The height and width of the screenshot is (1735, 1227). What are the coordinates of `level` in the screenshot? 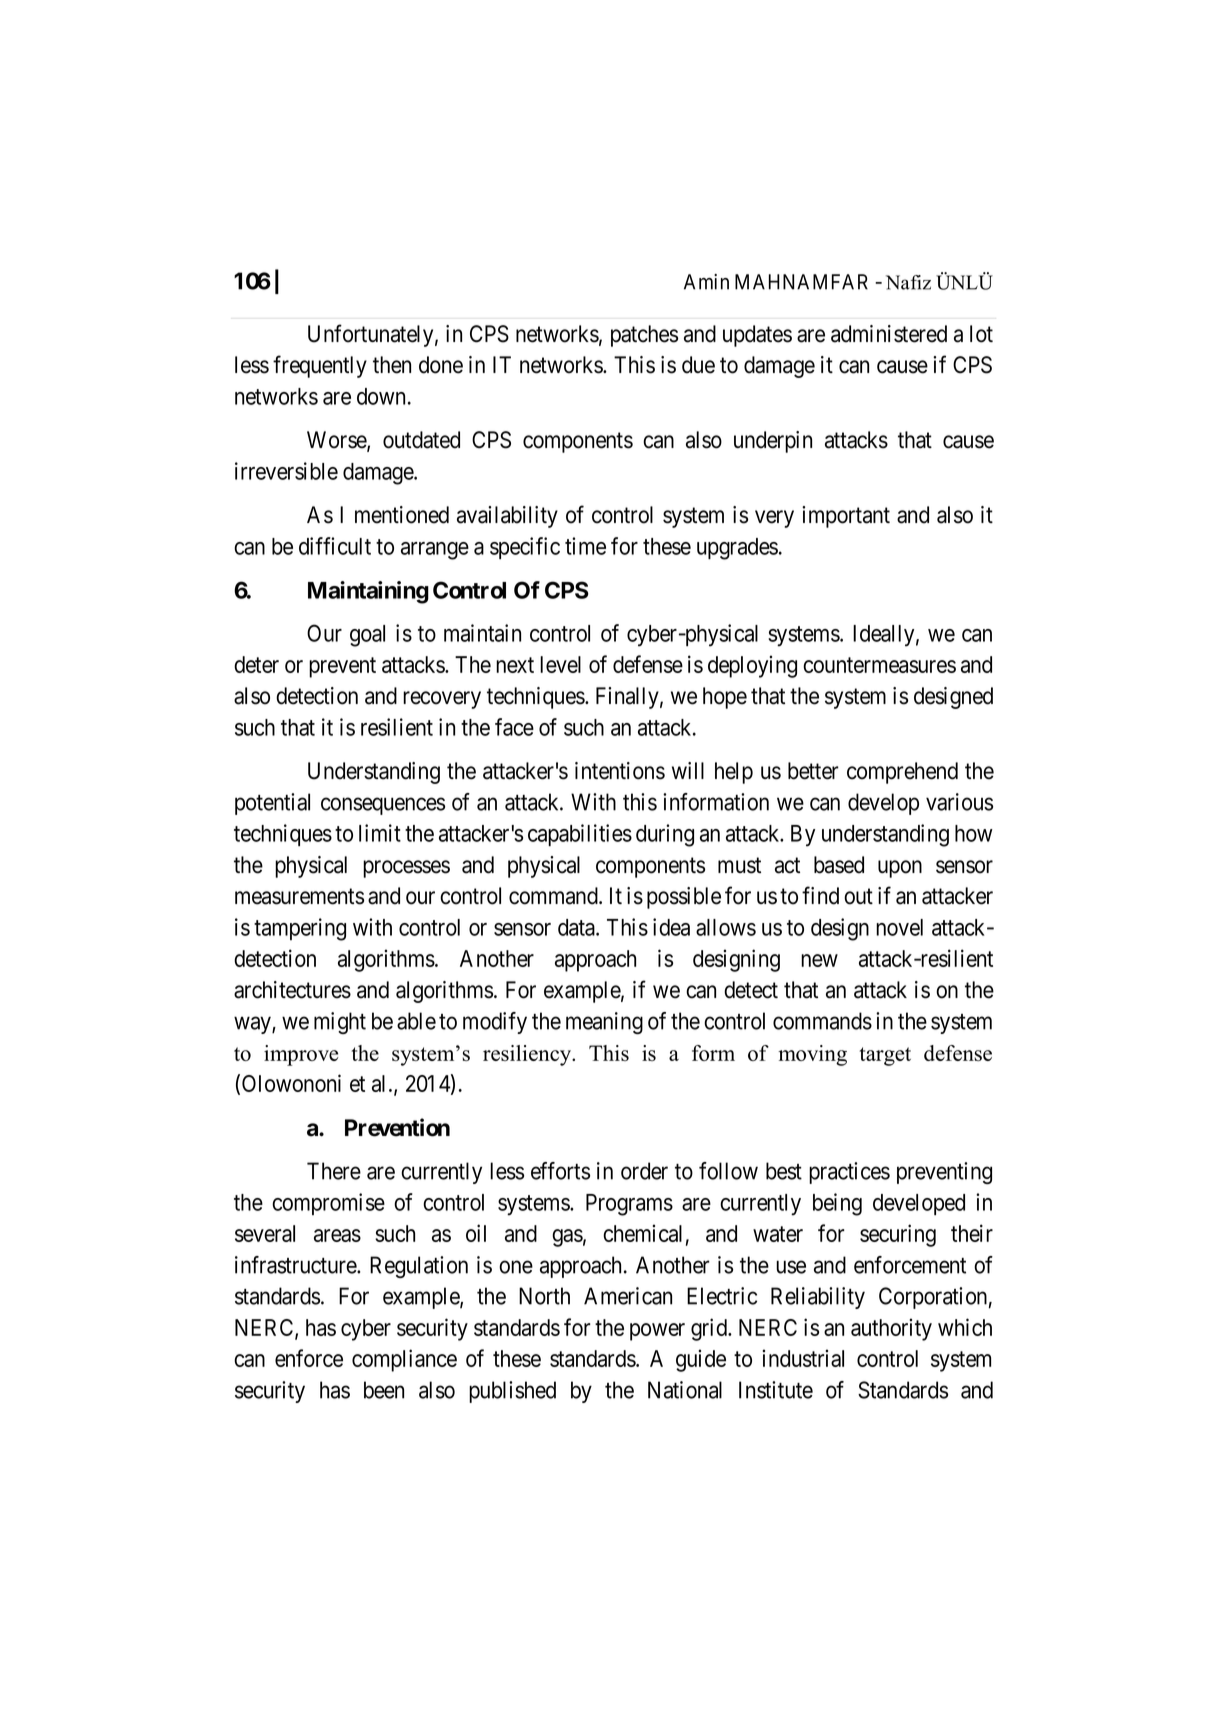 It's located at (560, 664).
